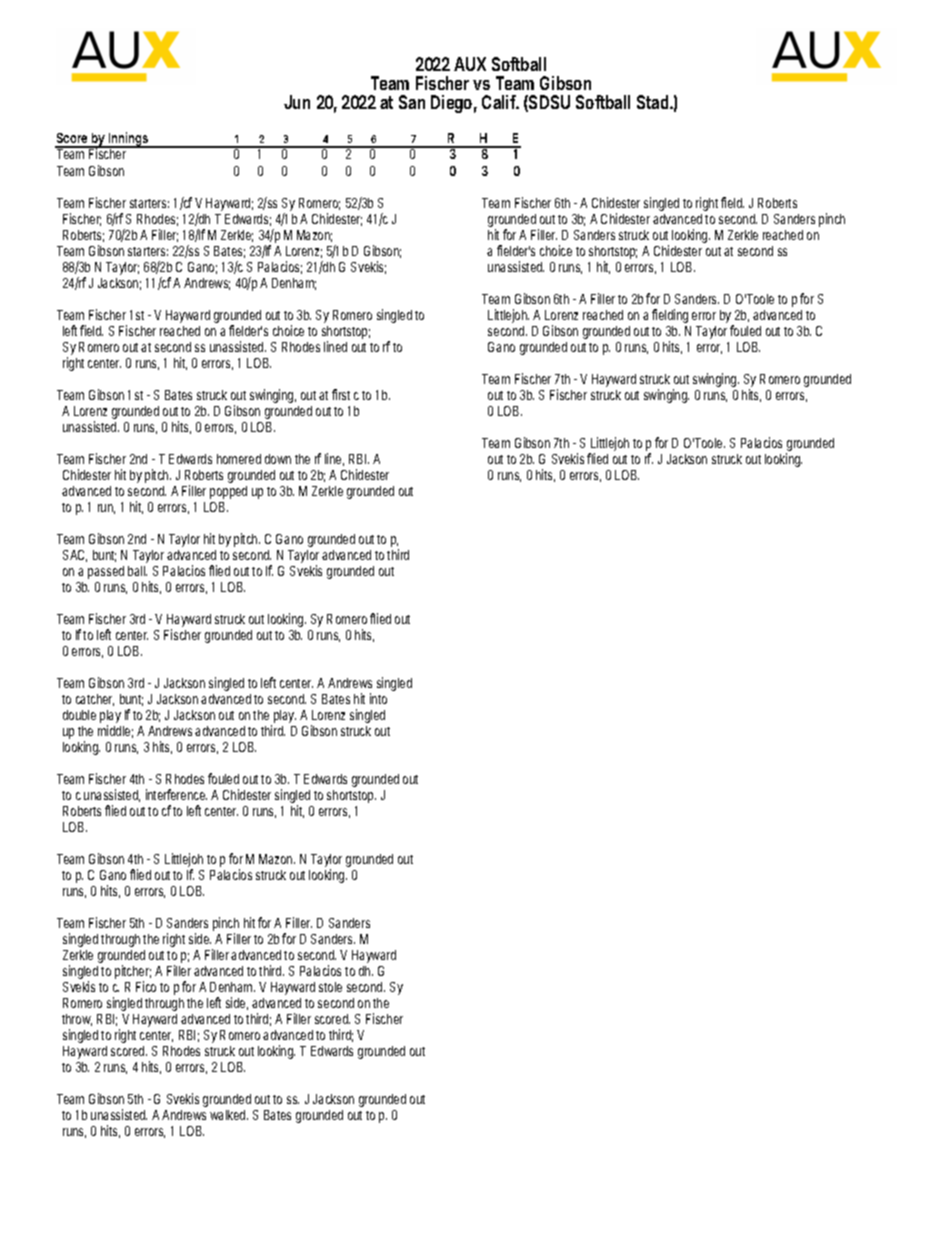 The image size is (952, 1233). Describe the element at coordinates (297, 102) in the document. I see `Jun` at that location.
